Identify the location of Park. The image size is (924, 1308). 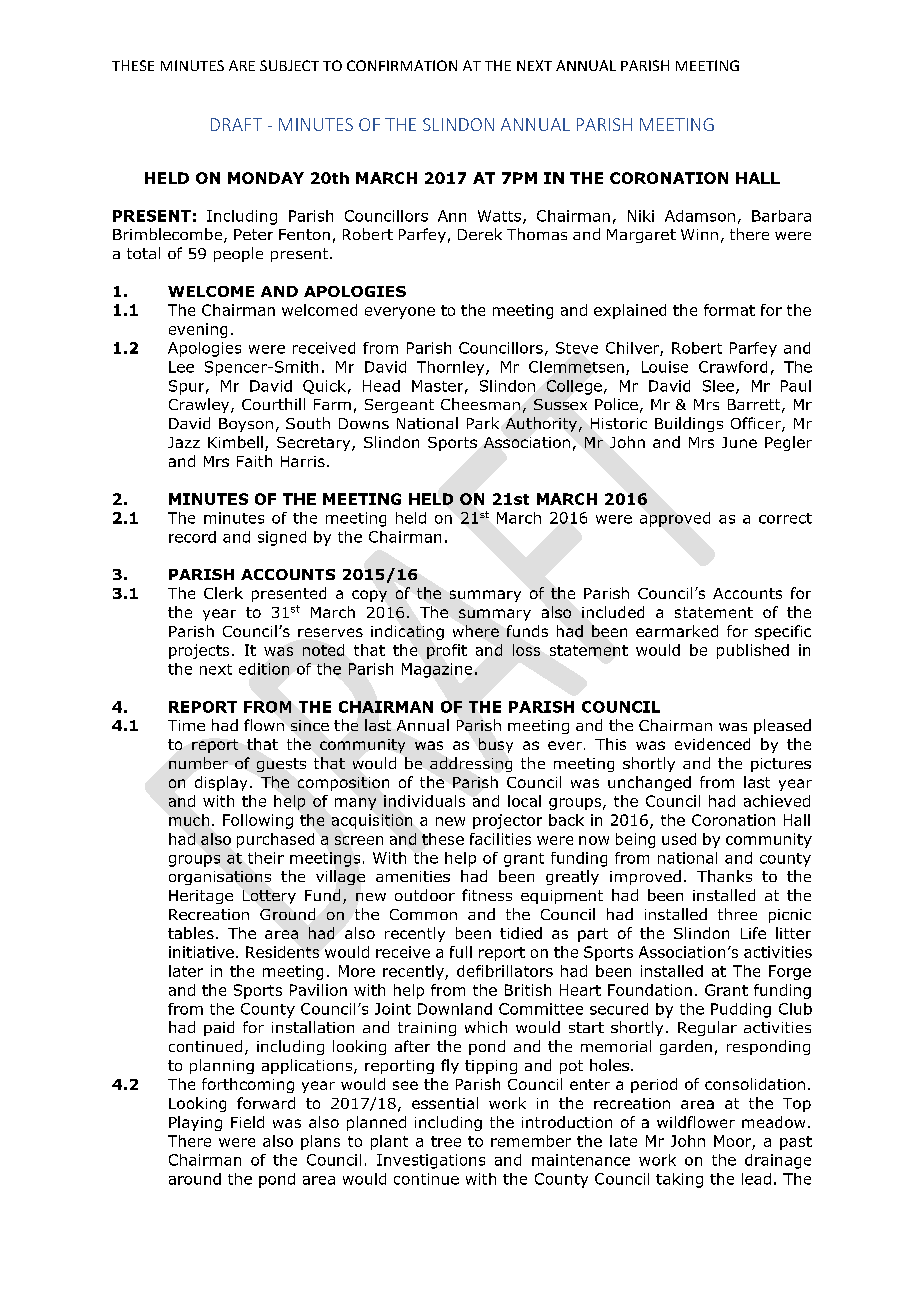
(483, 423).
